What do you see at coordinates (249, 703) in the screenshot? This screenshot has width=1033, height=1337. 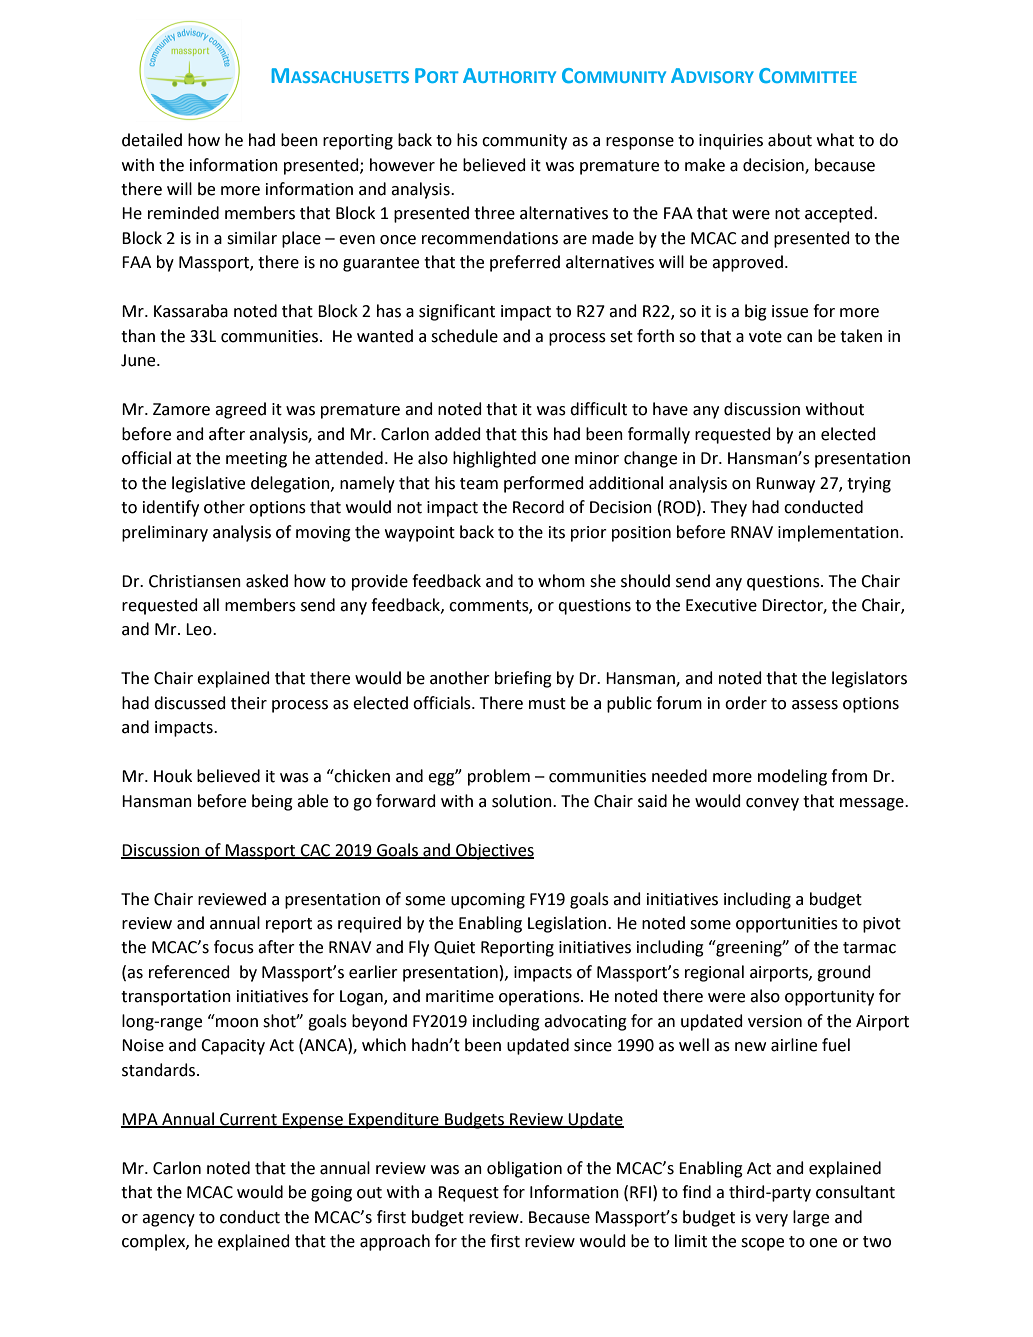 I see `their` at bounding box center [249, 703].
